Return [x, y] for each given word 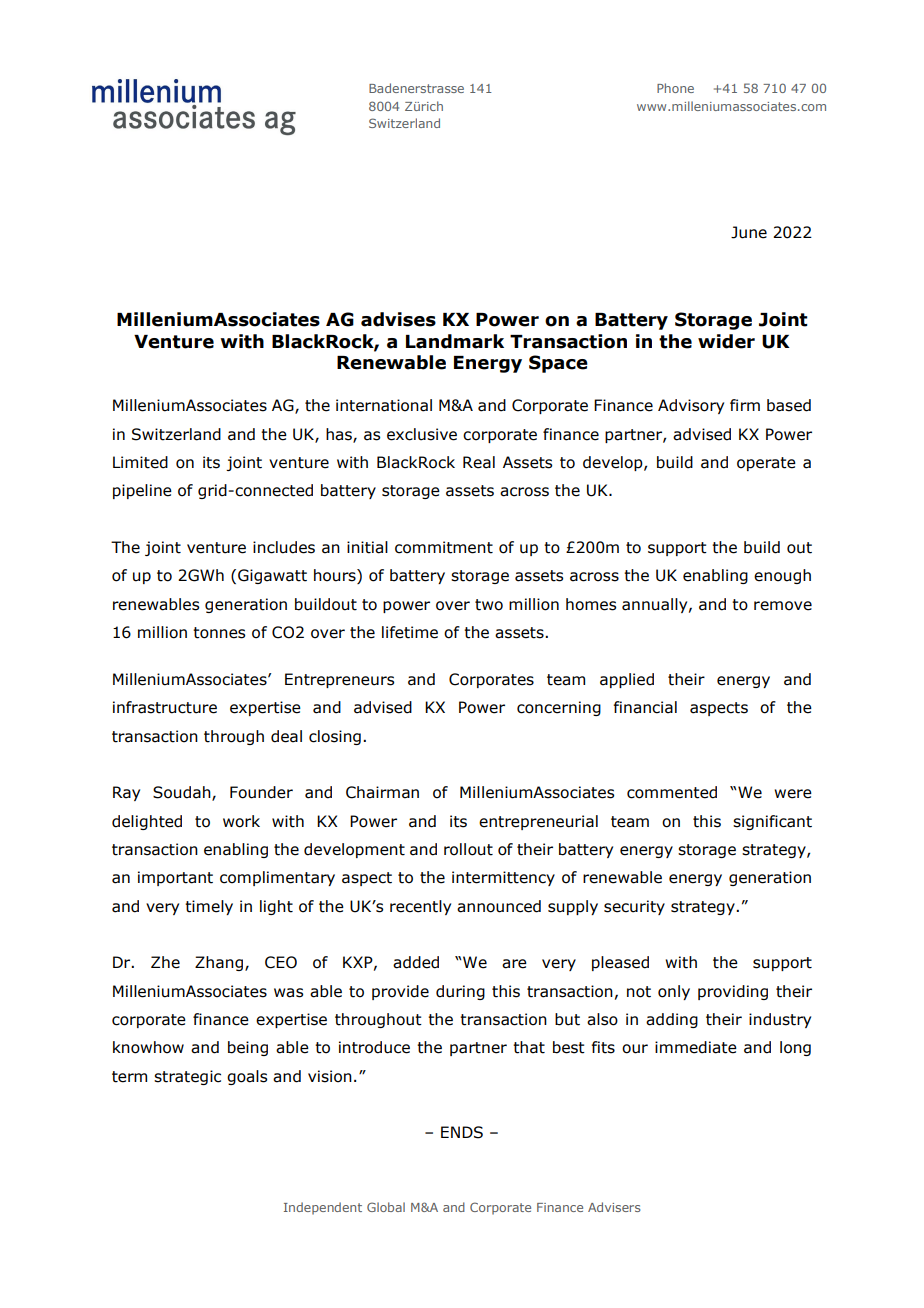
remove [783, 606]
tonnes [219, 633]
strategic [187, 1077]
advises [398, 319]
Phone [675, 88]
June [749, 232]
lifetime [410, 632]
